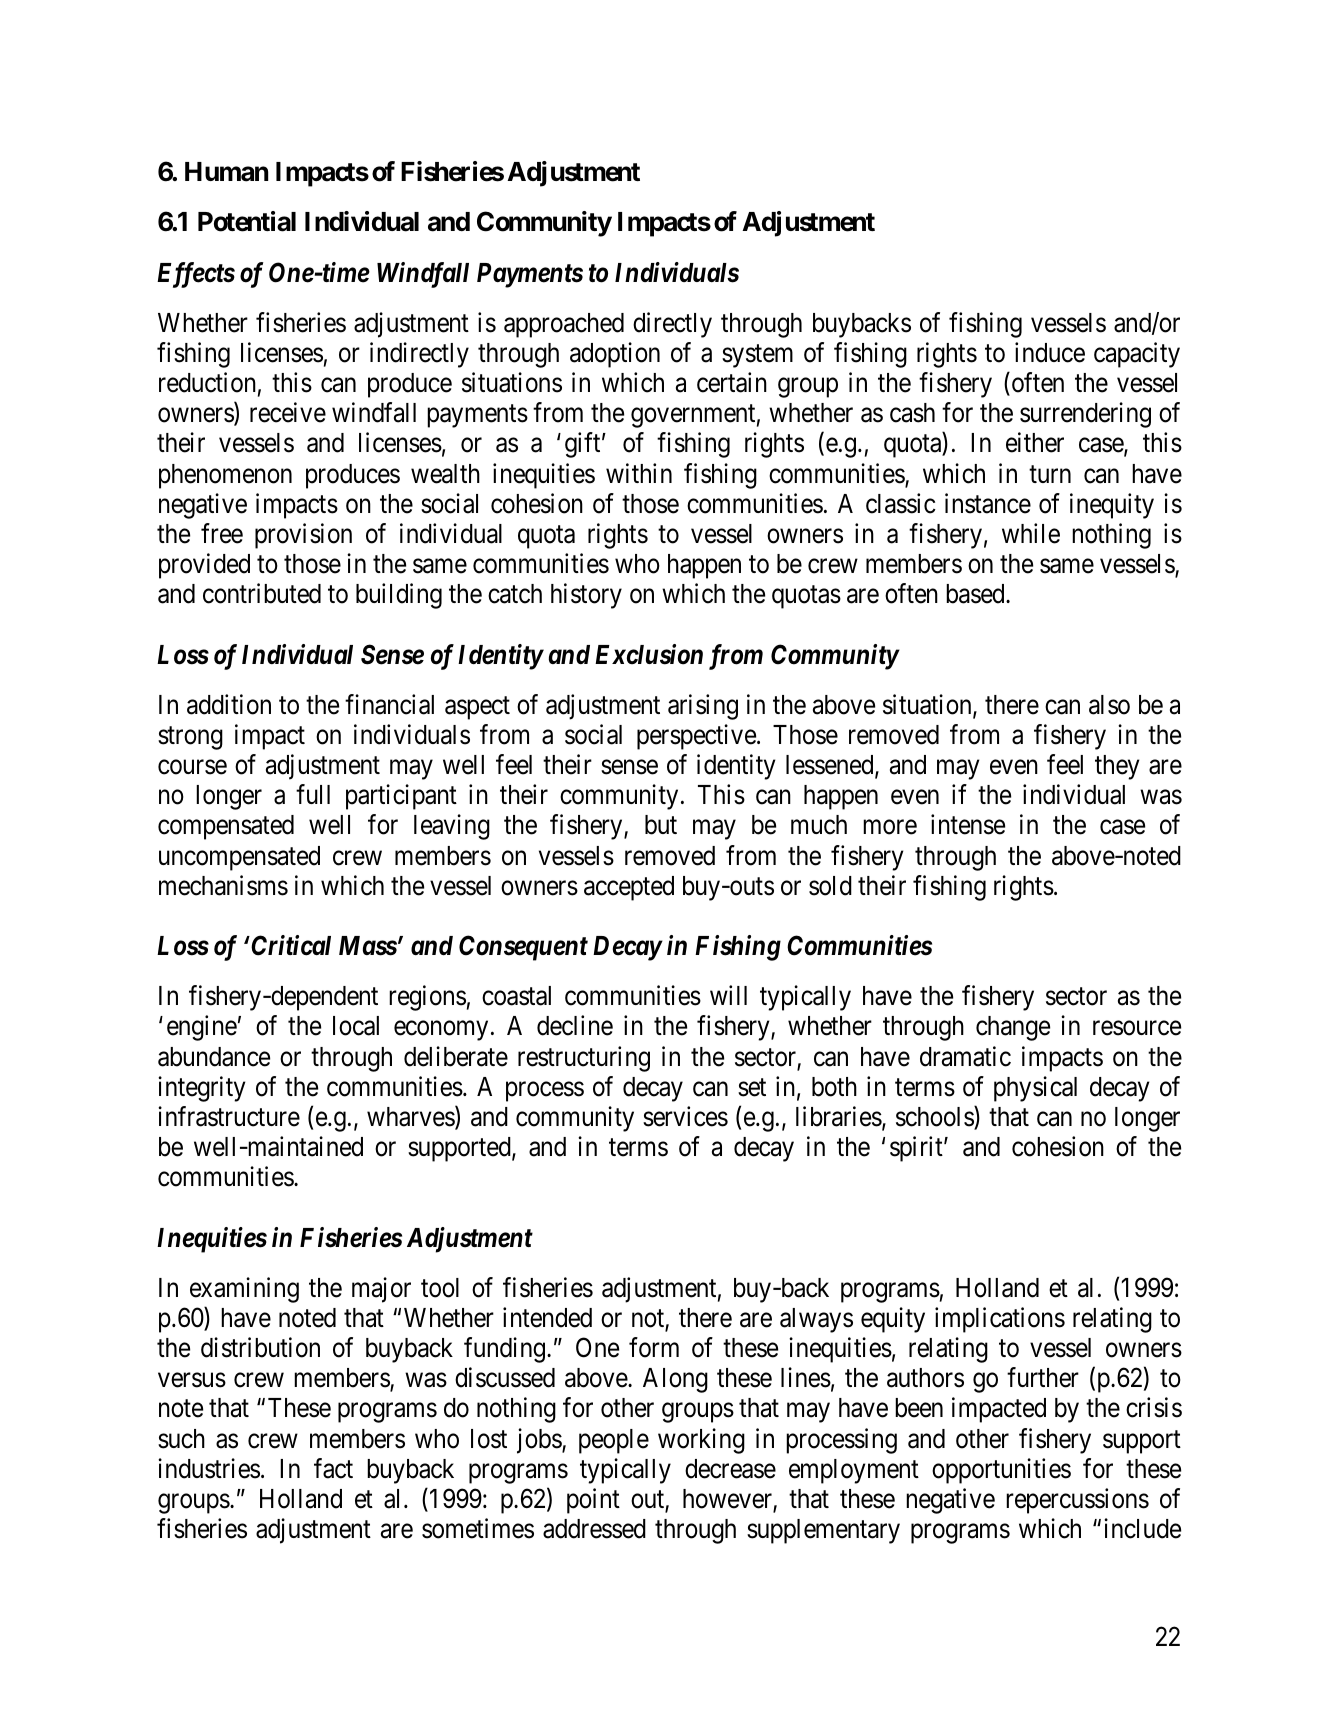  I want to click on infrastructure, so click(229, 1116).
